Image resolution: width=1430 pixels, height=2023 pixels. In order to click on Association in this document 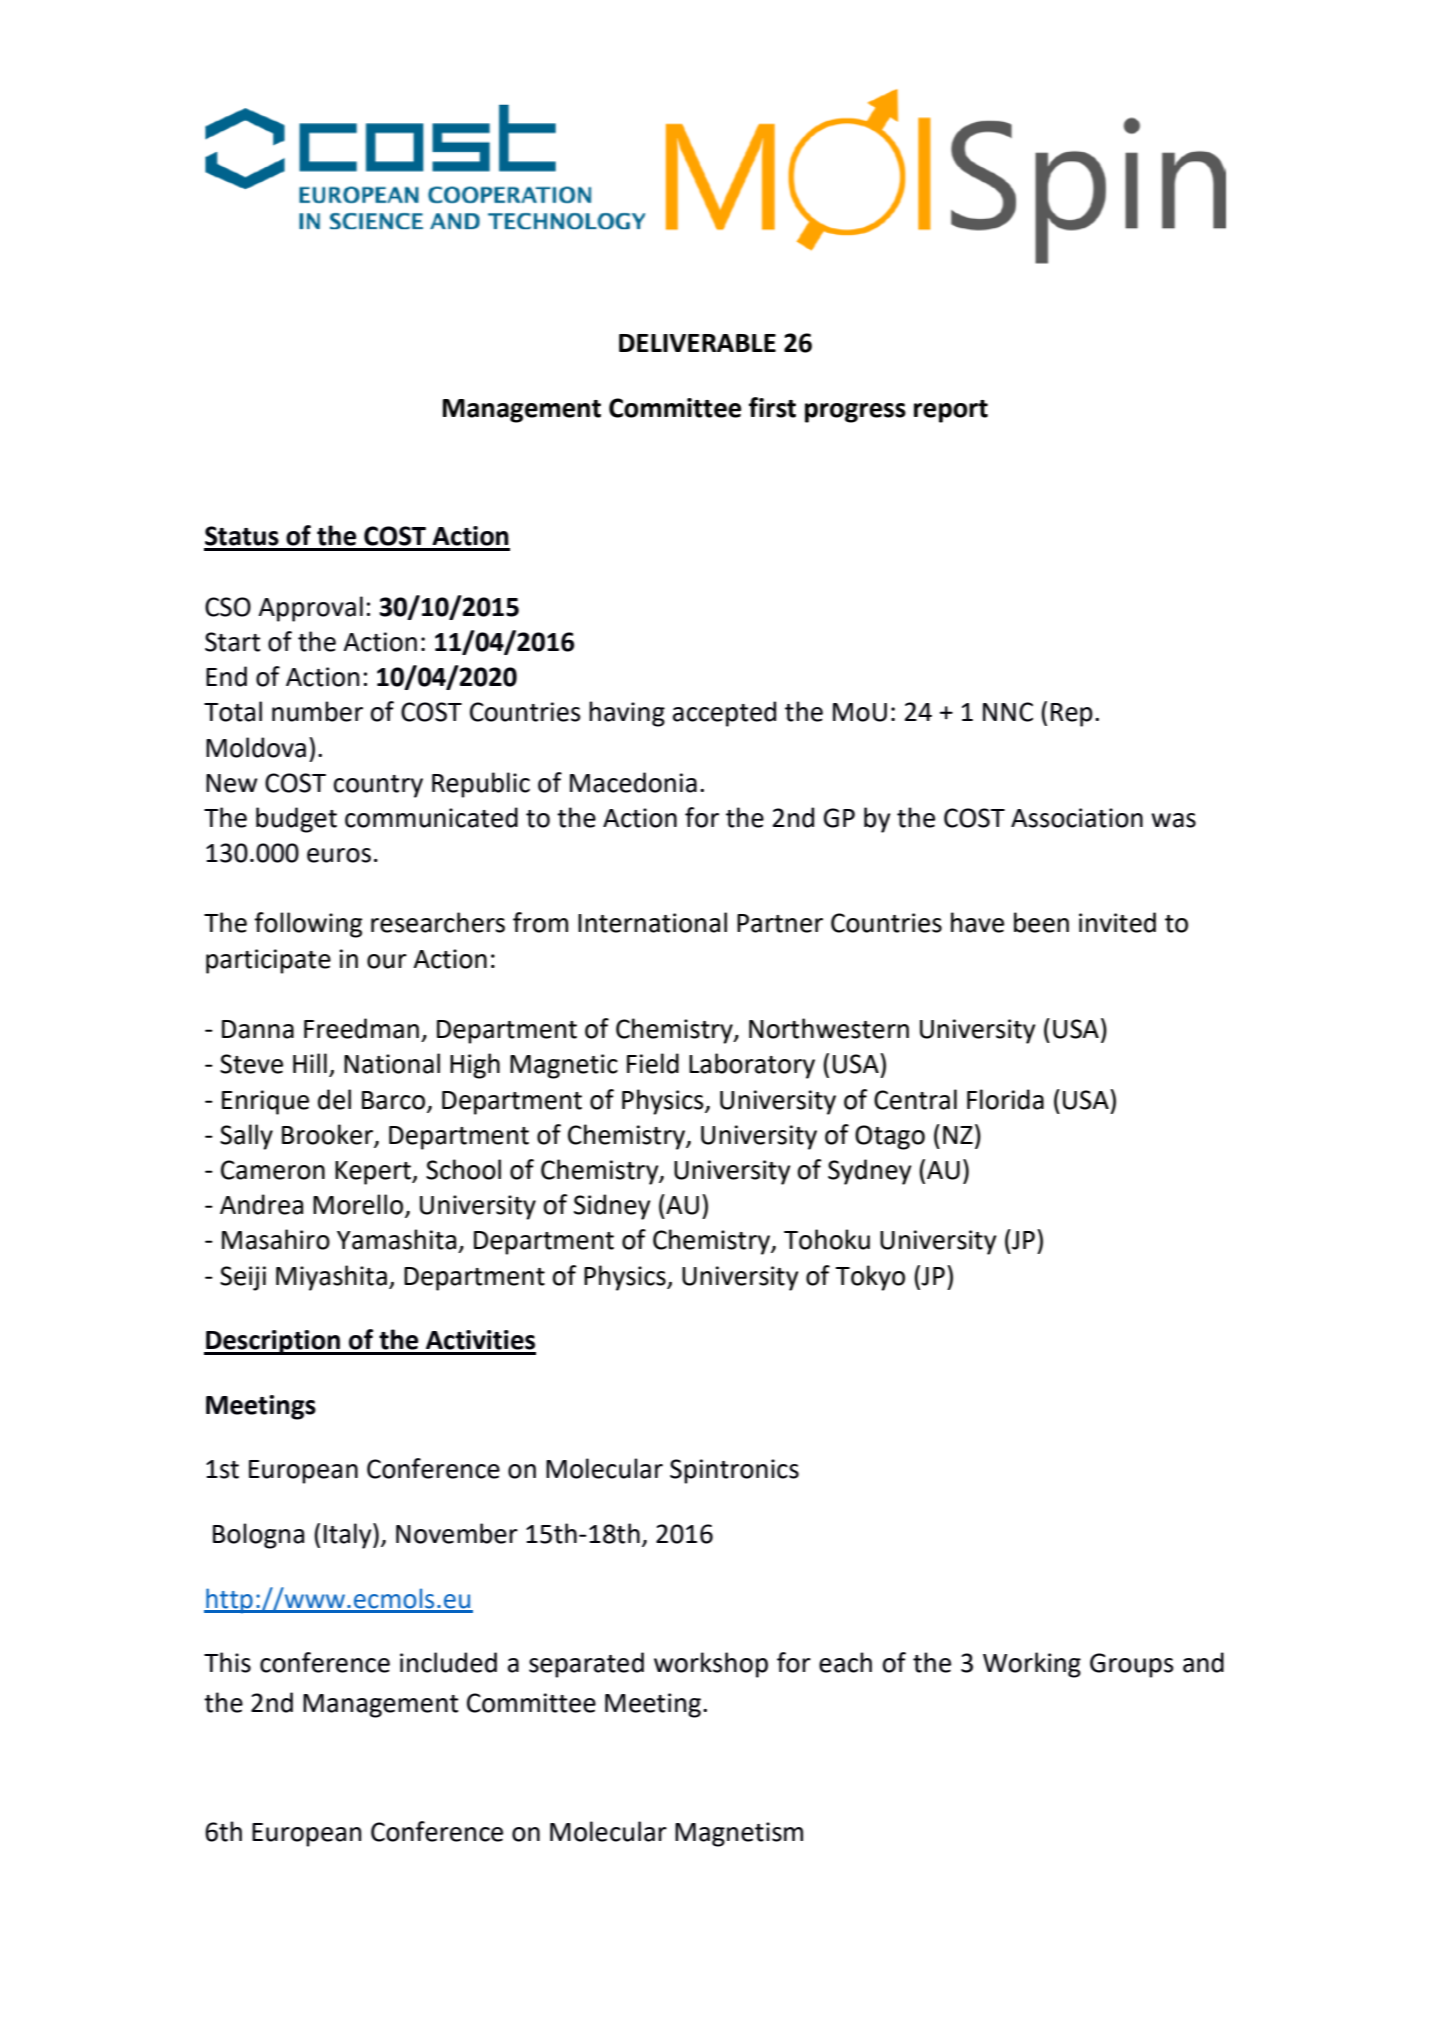, I will do `click(1077, 818)`.
